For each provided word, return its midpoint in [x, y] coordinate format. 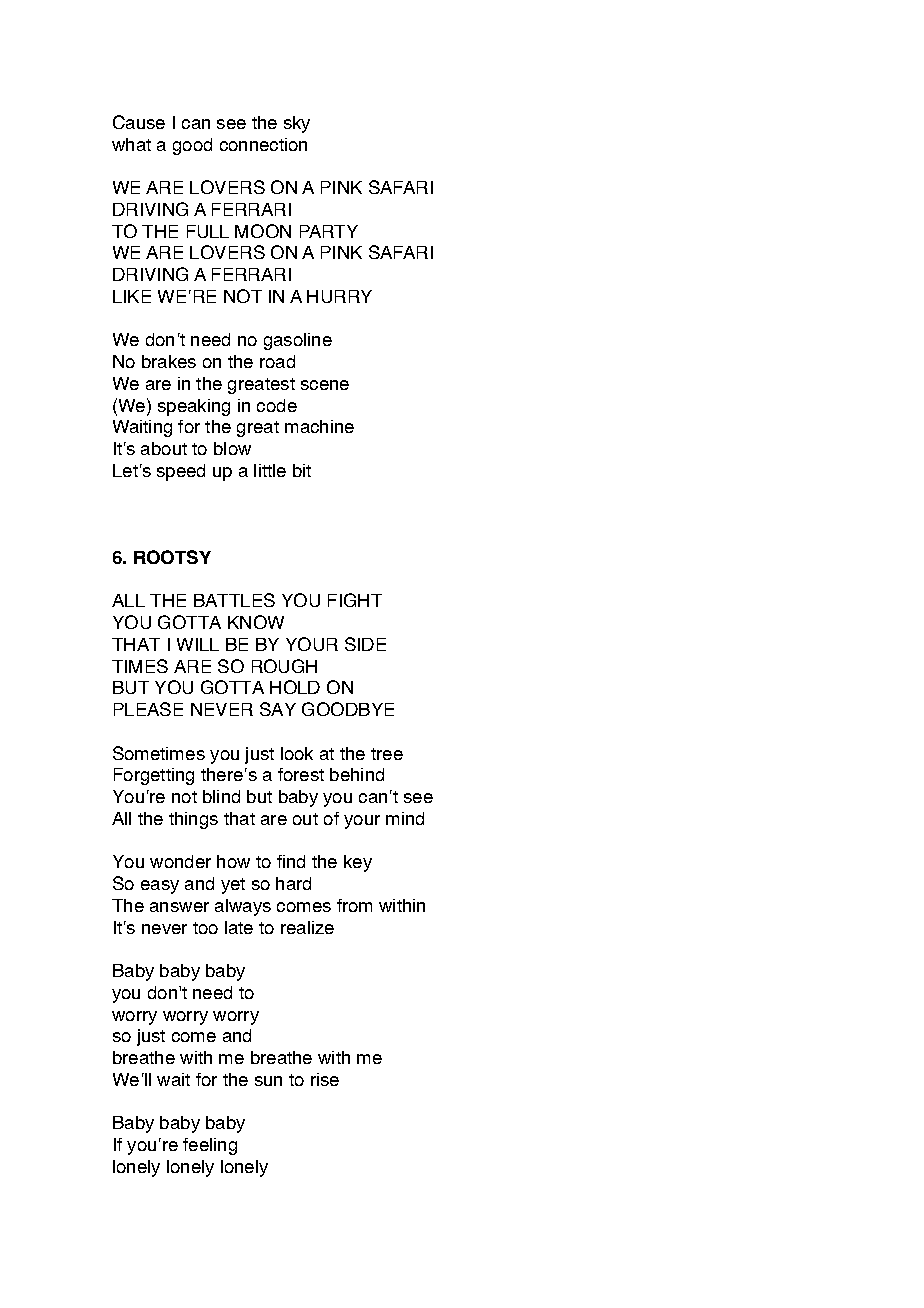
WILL [198, 644]
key [358, 863]
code [277, 405]
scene [325, 385]
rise [325, 1079]
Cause [139, 122]
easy [160, 887]
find [291, 861]
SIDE [365, 644]
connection [263, 144]
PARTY [329, 231]
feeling [210, 1146]
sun [268, 1081]
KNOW [256, 622]
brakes [169, 361]
